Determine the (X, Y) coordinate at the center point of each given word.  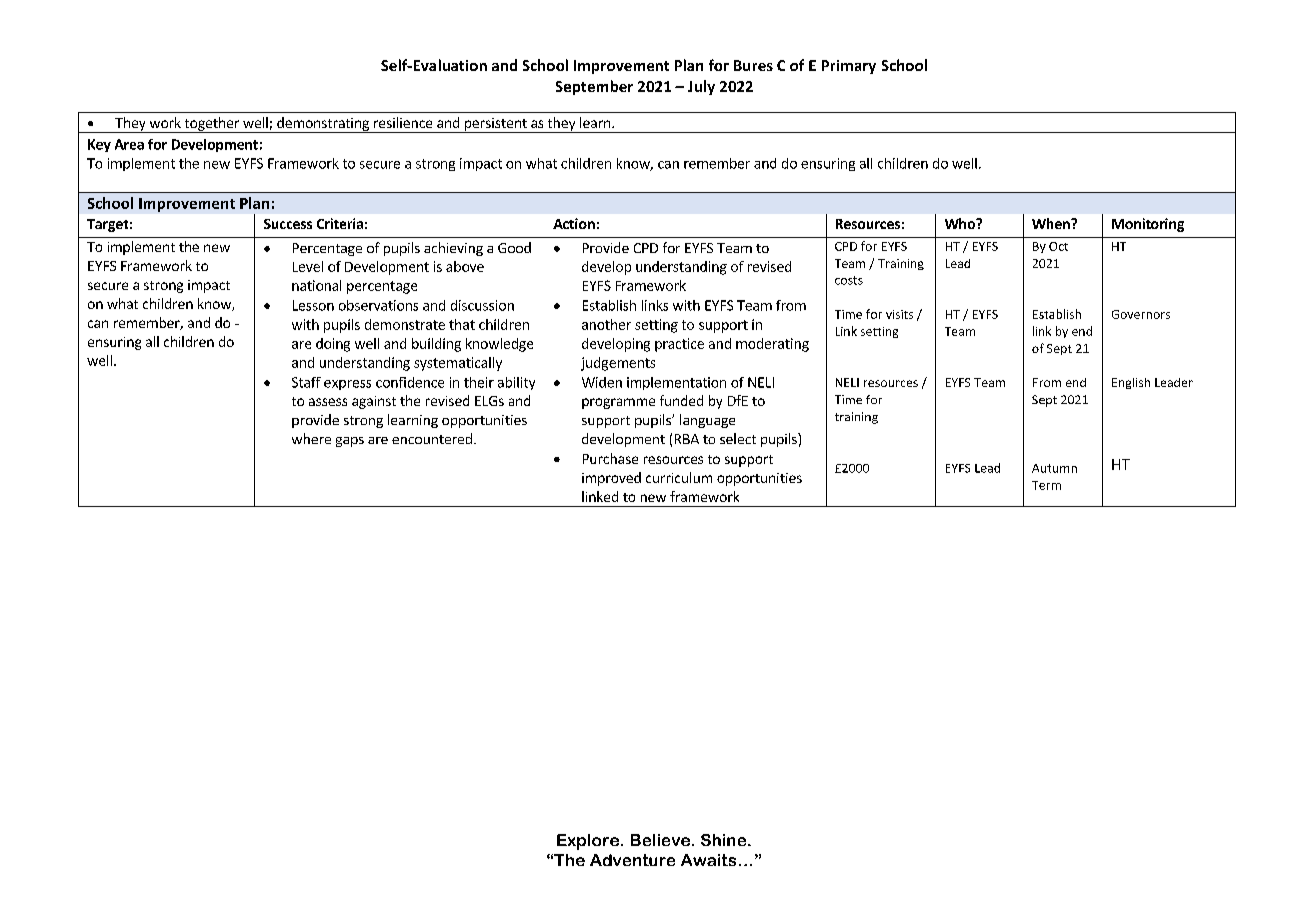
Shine (725, 840)
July (701, 87)
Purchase (610, 458)
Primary (849, 67)
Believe (660, 840)
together (211, 125)
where (311, 438)
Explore (588, 842)
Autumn (1054, 468)
